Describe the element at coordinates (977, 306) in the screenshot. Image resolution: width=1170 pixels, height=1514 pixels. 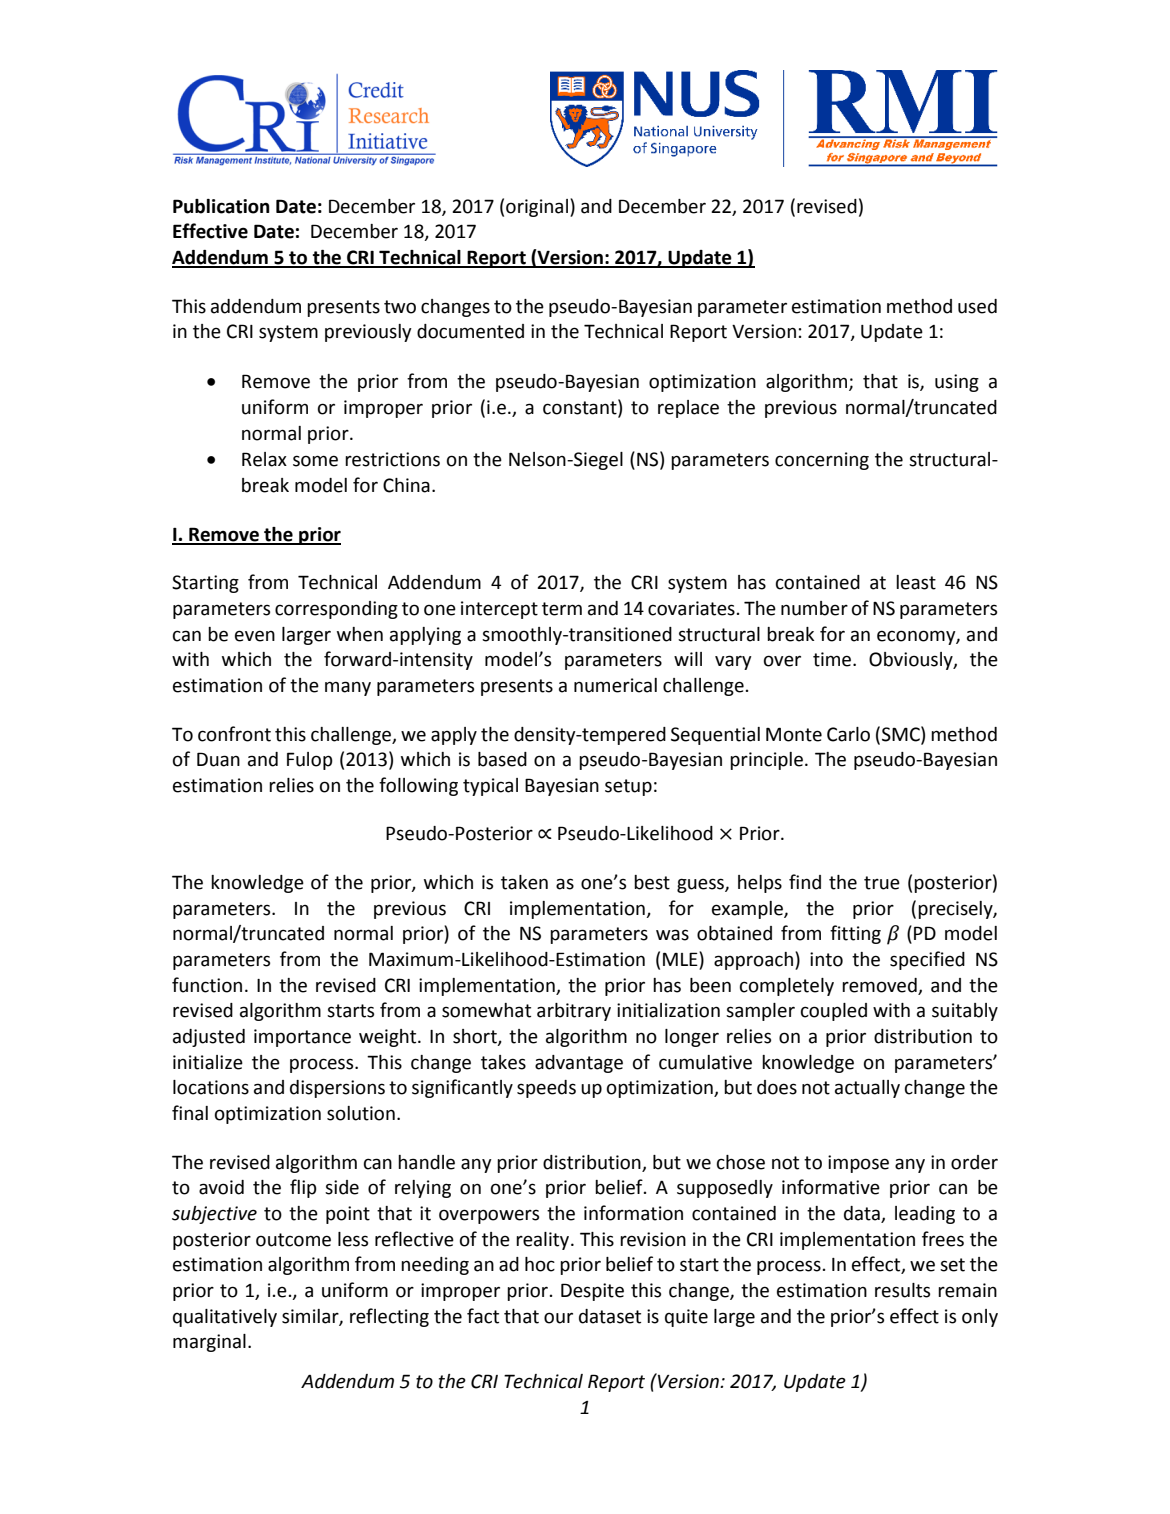
I see `used` at that location.
